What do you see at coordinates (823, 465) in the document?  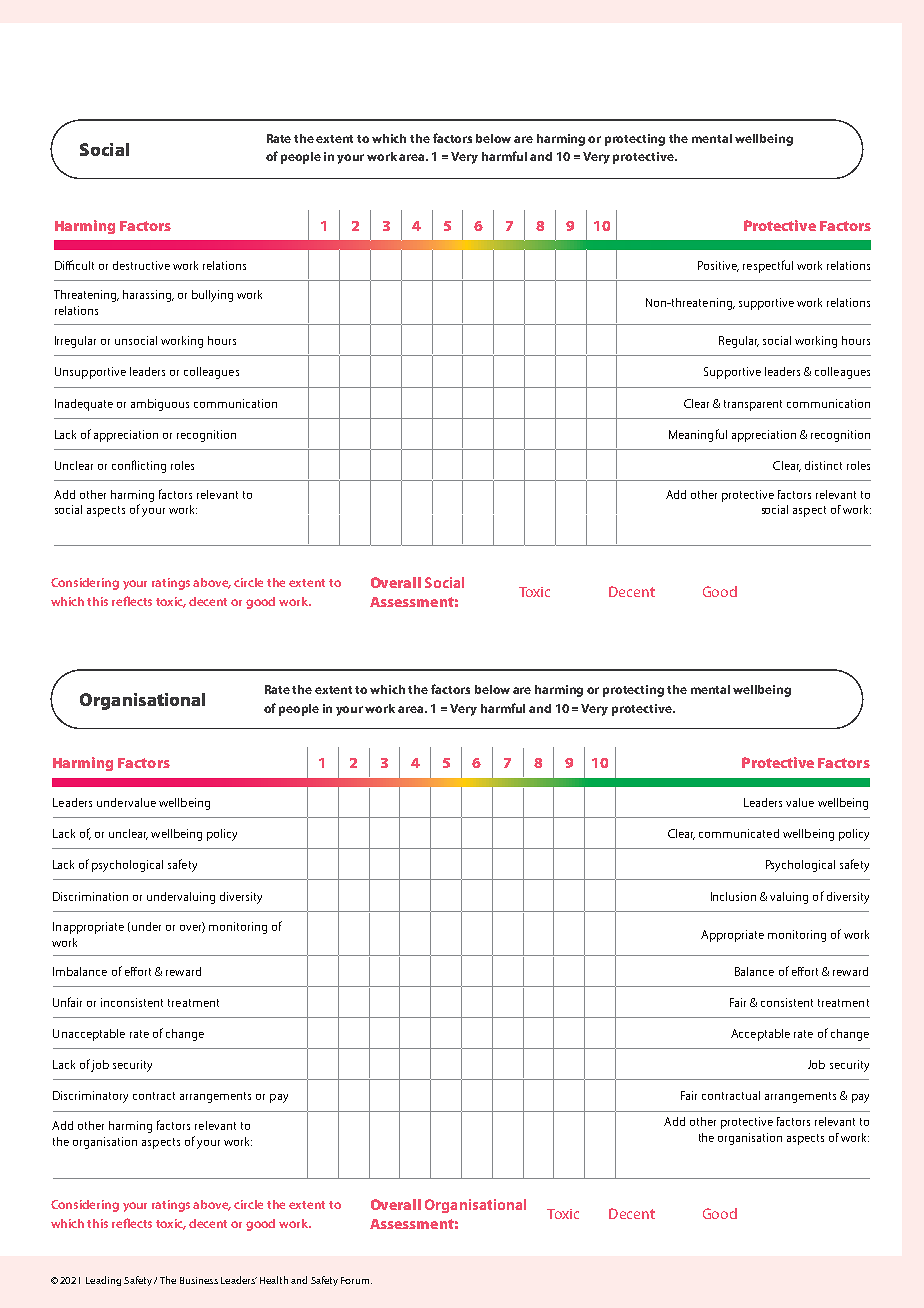 I see `distinct` at bounding box center [823, 465].
